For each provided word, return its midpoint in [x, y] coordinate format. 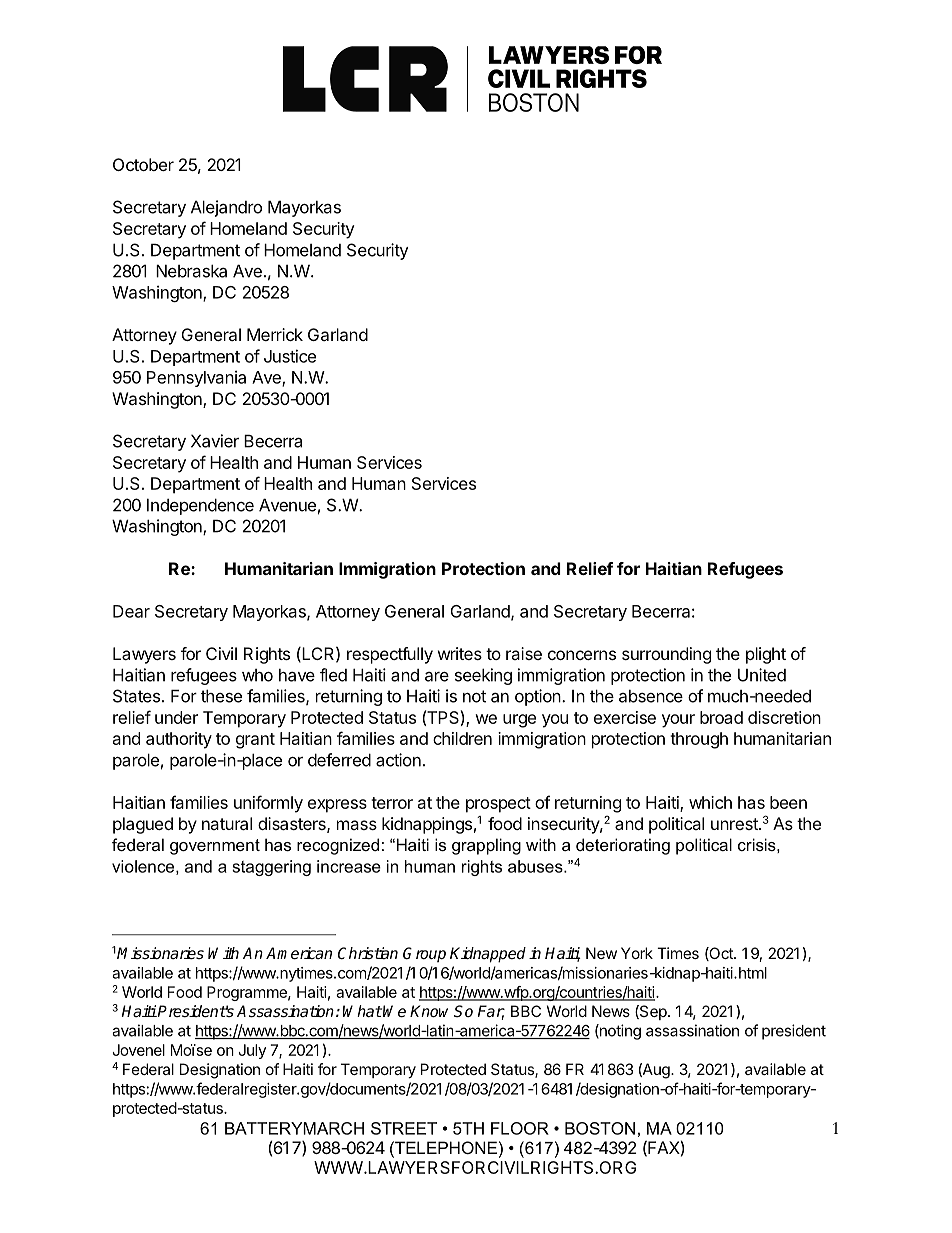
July [252, 1051]
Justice [290, 356]
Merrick [275, 334]
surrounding [666, 655]
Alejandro [226, 208]
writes [460, 653]
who [257, 675]
